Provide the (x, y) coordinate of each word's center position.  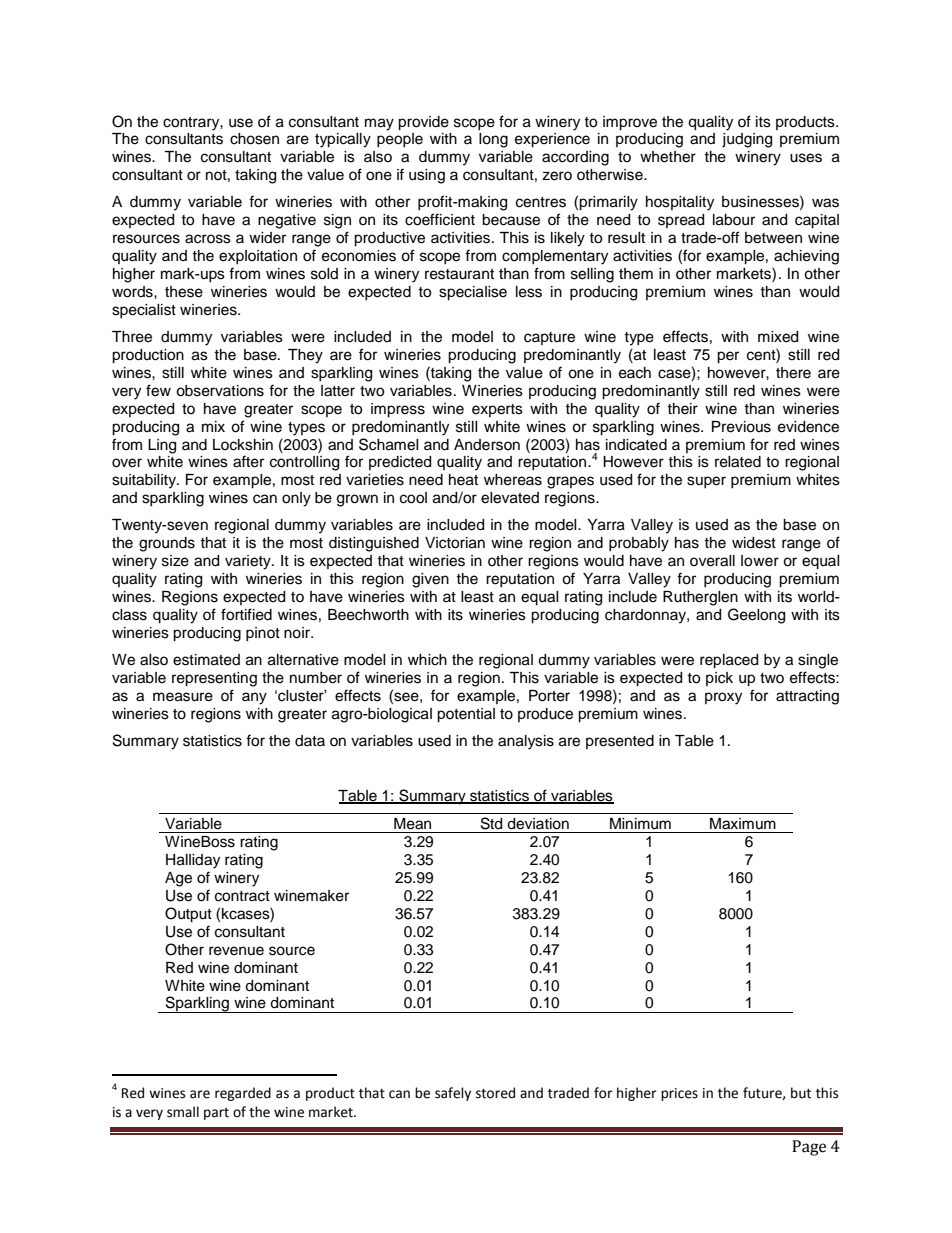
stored (495, 1093)
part (216, 1114)
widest (754, 543)
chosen (254, 139)
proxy (723, 698)
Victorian (455, 543)
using (427, 176)
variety (249, 562)
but (801, 1093)
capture (549, 338)
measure (183, 697)
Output (188, 915)
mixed (778, 337)
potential (466, 715)
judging (747, 140)
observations (220, 391)
